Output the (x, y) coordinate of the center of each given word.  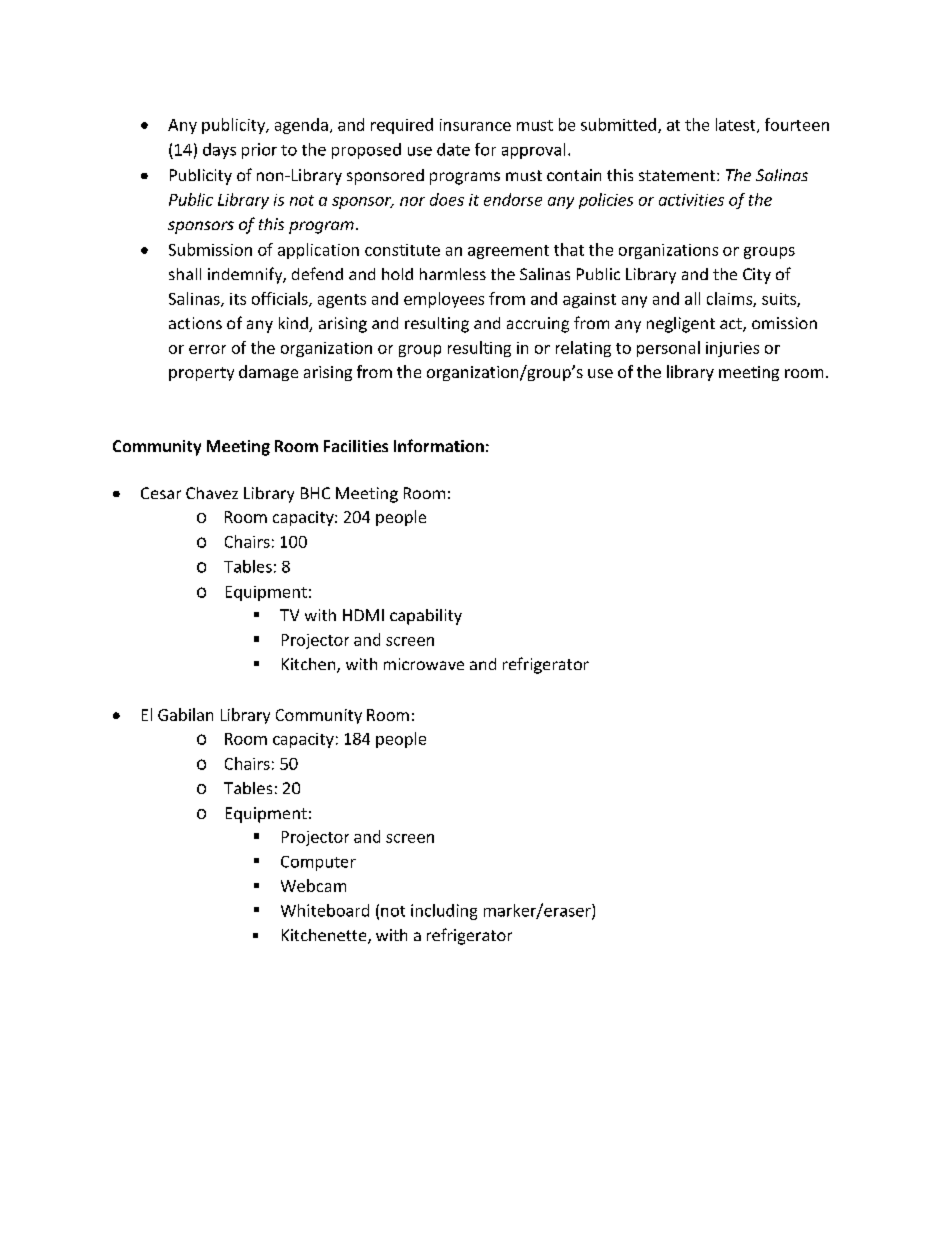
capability (426, 617)
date (453, 149)
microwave (424, 664)
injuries (732, 349)
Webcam (313, 885)
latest (737, 125)
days (219, 151)
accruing (538, 325)
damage (268, 373)
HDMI (363, 615)
